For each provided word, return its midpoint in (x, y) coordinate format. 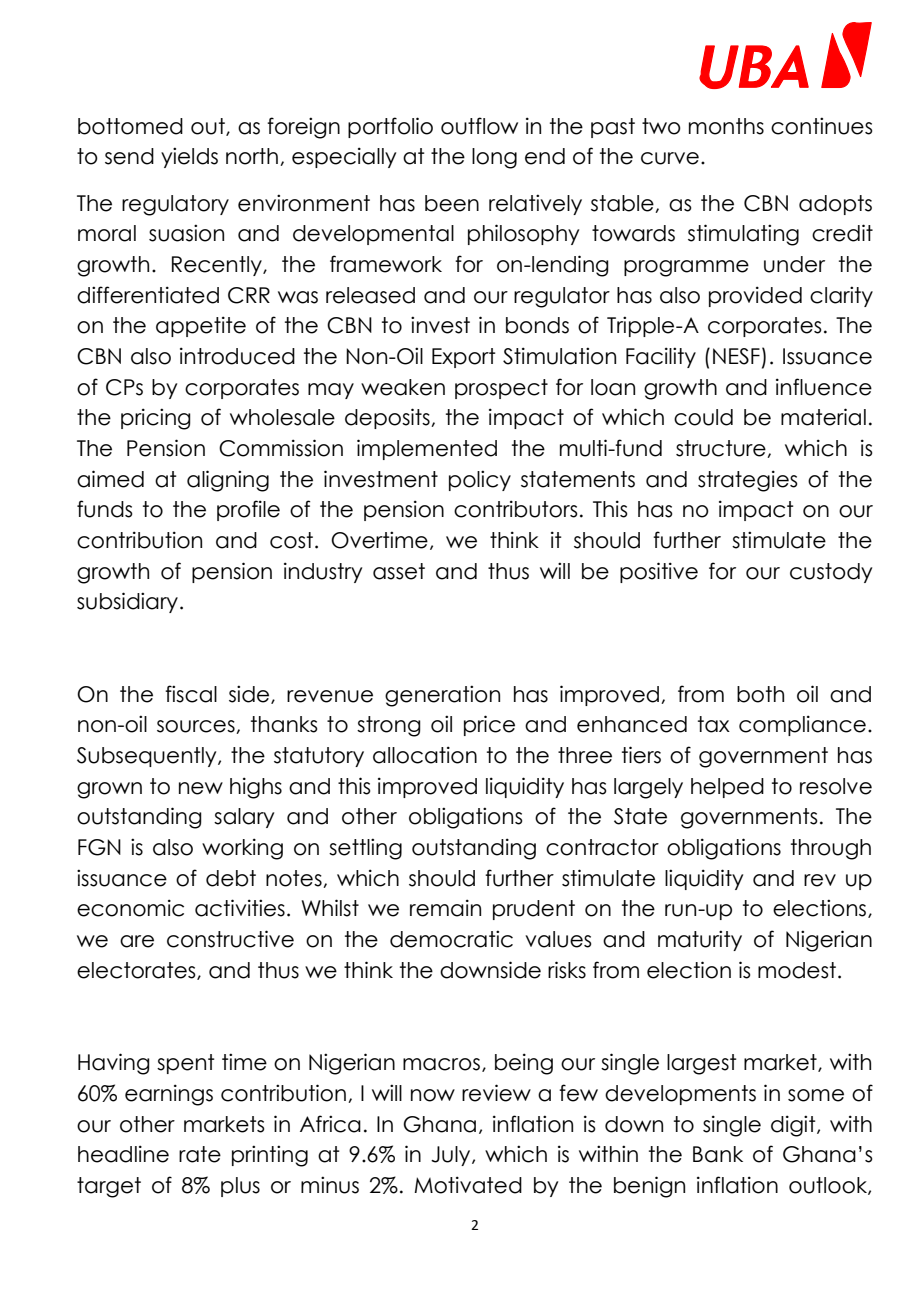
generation (442, 696)
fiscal (191, 694)
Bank (718, 1154)
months (726, 126)
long (494, 158)
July (452, 1156)
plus (240, 1187)
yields (189, 157)
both (760, 694)
